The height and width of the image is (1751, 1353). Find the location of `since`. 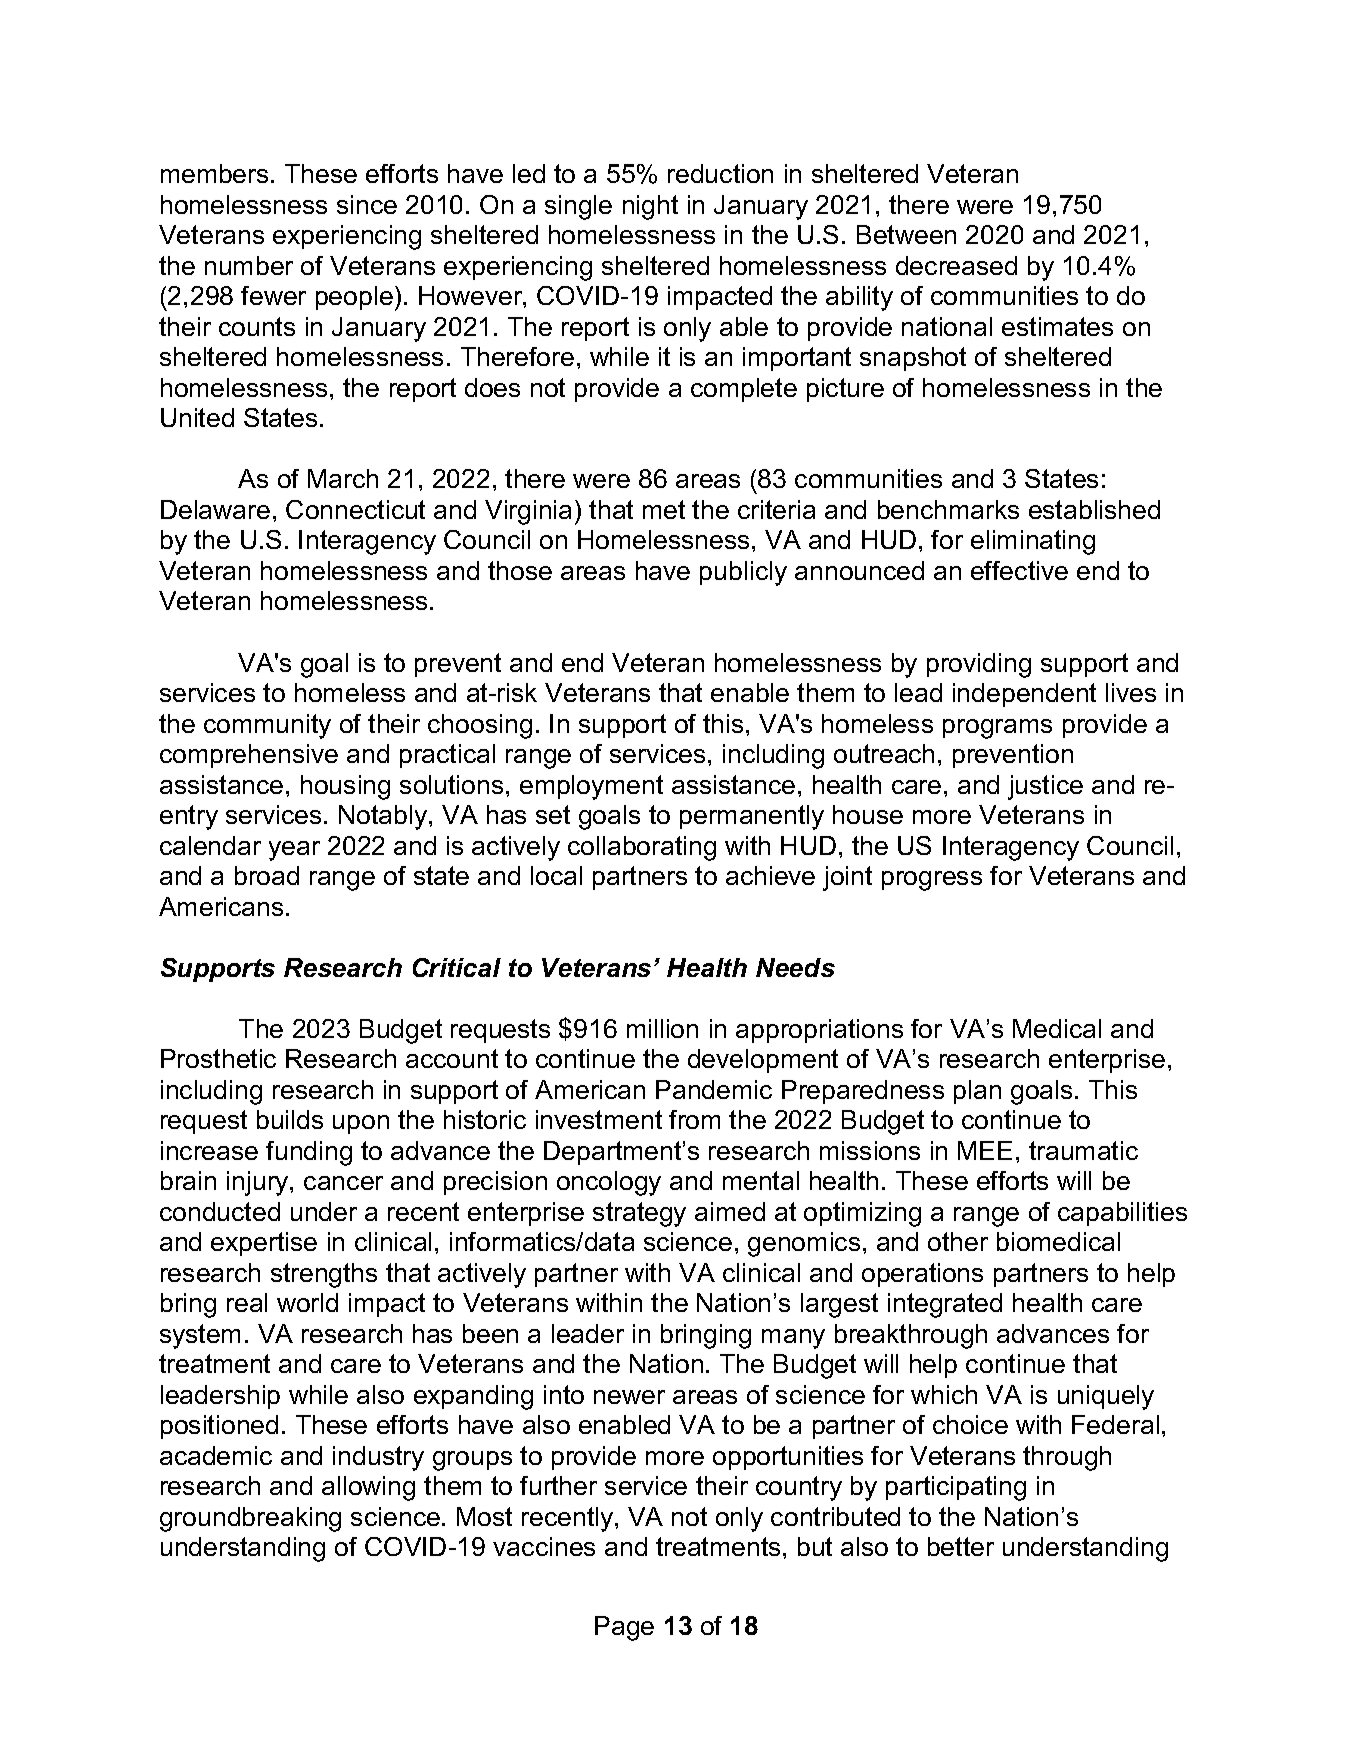

since is located at coordinates (367, 204).
